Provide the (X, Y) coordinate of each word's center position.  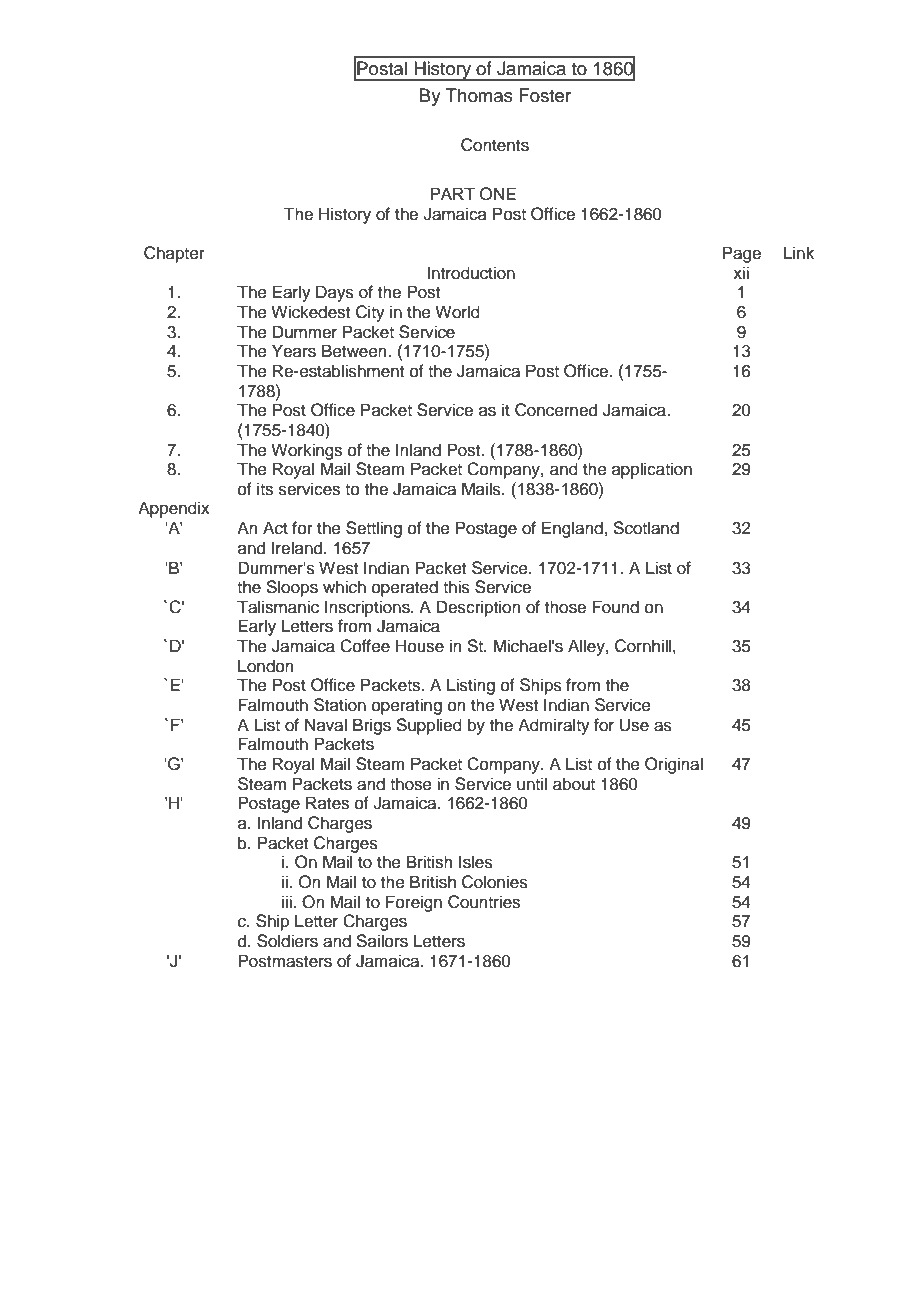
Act (275, 528)
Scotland (646, 528)
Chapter (174, 254)
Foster (545, 95)
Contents (495, 145)
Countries (484, 902)
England (572, 529)
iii (288, 901)
